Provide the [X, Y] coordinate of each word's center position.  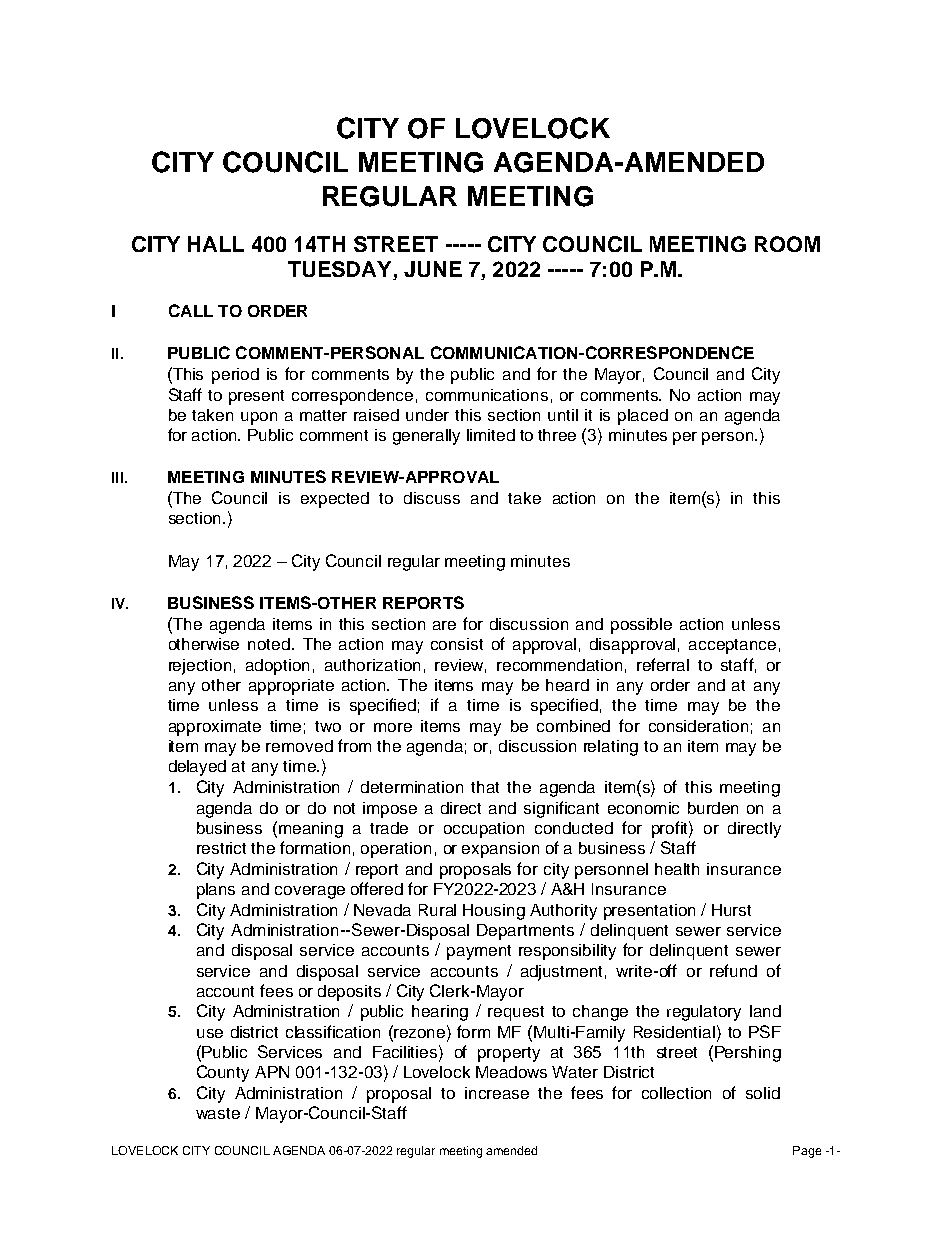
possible [641, 626]
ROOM [787, 244]
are [444, 625]
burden [713, 808]
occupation [484, 830]
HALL [216, 244]
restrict [221, 848]
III [117, 477]
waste [218, 1113]
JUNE [433, 269]
